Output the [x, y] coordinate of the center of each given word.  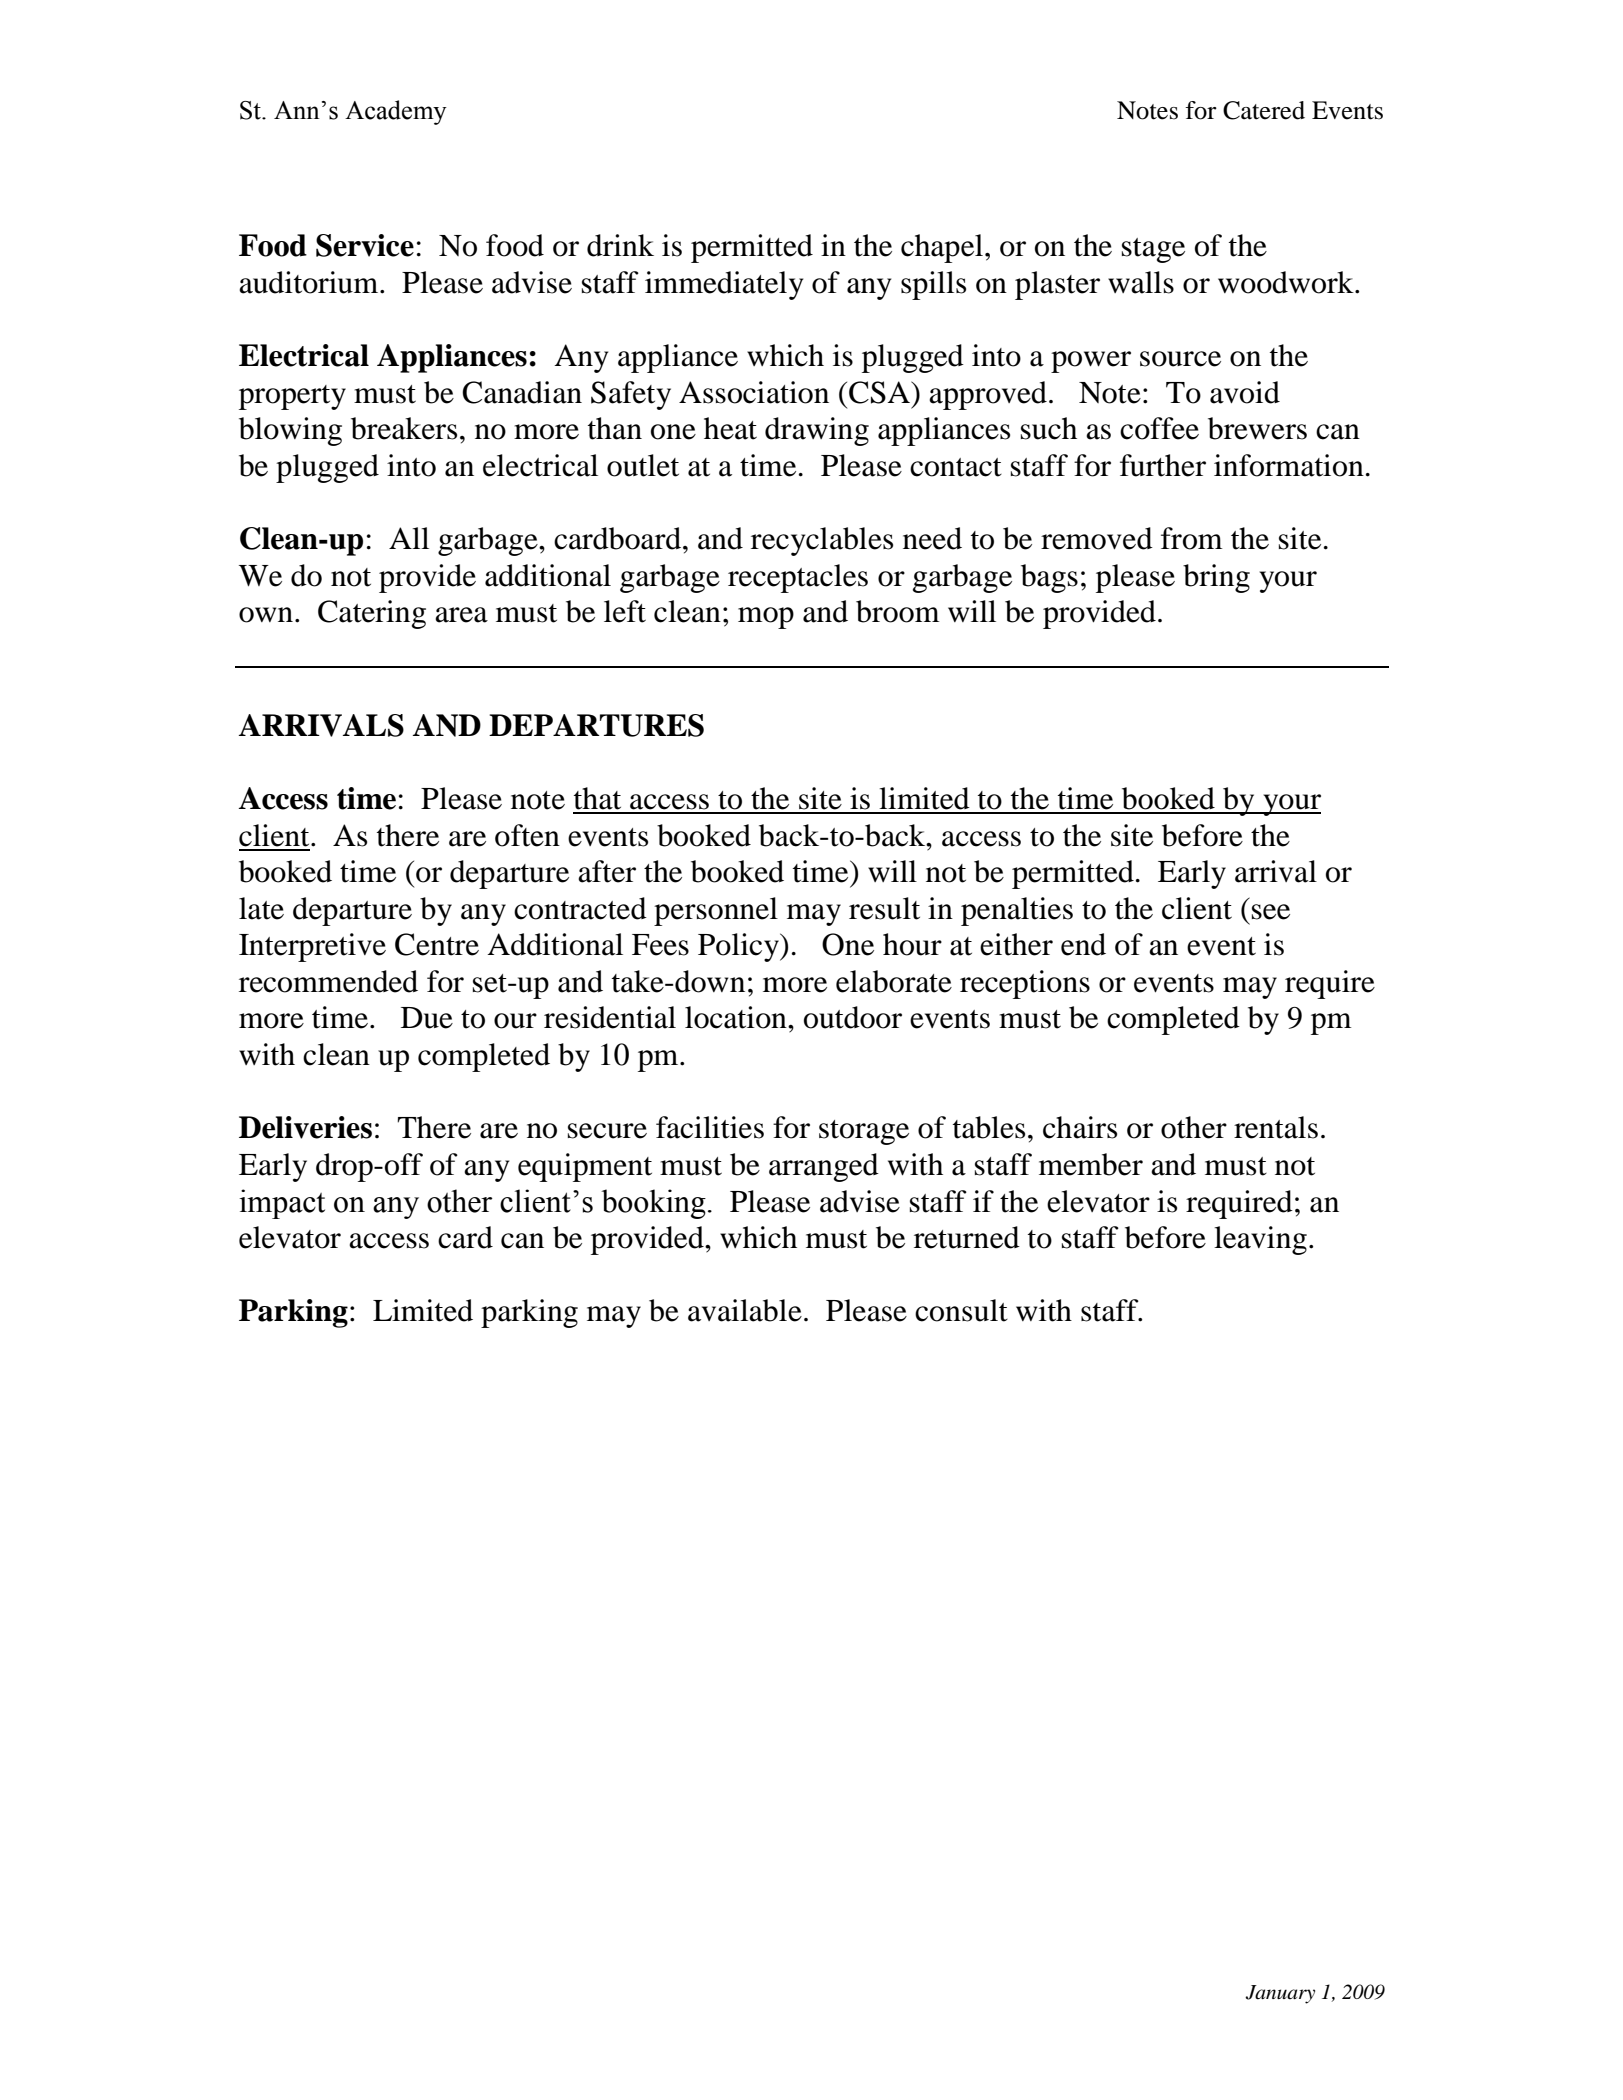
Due [427, 1018]
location [737, 1017]
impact [282, 1204]
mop [766, 618]
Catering [372, 614]
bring [1216, 578]
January [1280, 1994]
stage [1153, 250]
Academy [396, 112]
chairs [1080, 1127]
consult [961, 1310]
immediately [724, 285]
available [745, 1310]
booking [653, 1204]
